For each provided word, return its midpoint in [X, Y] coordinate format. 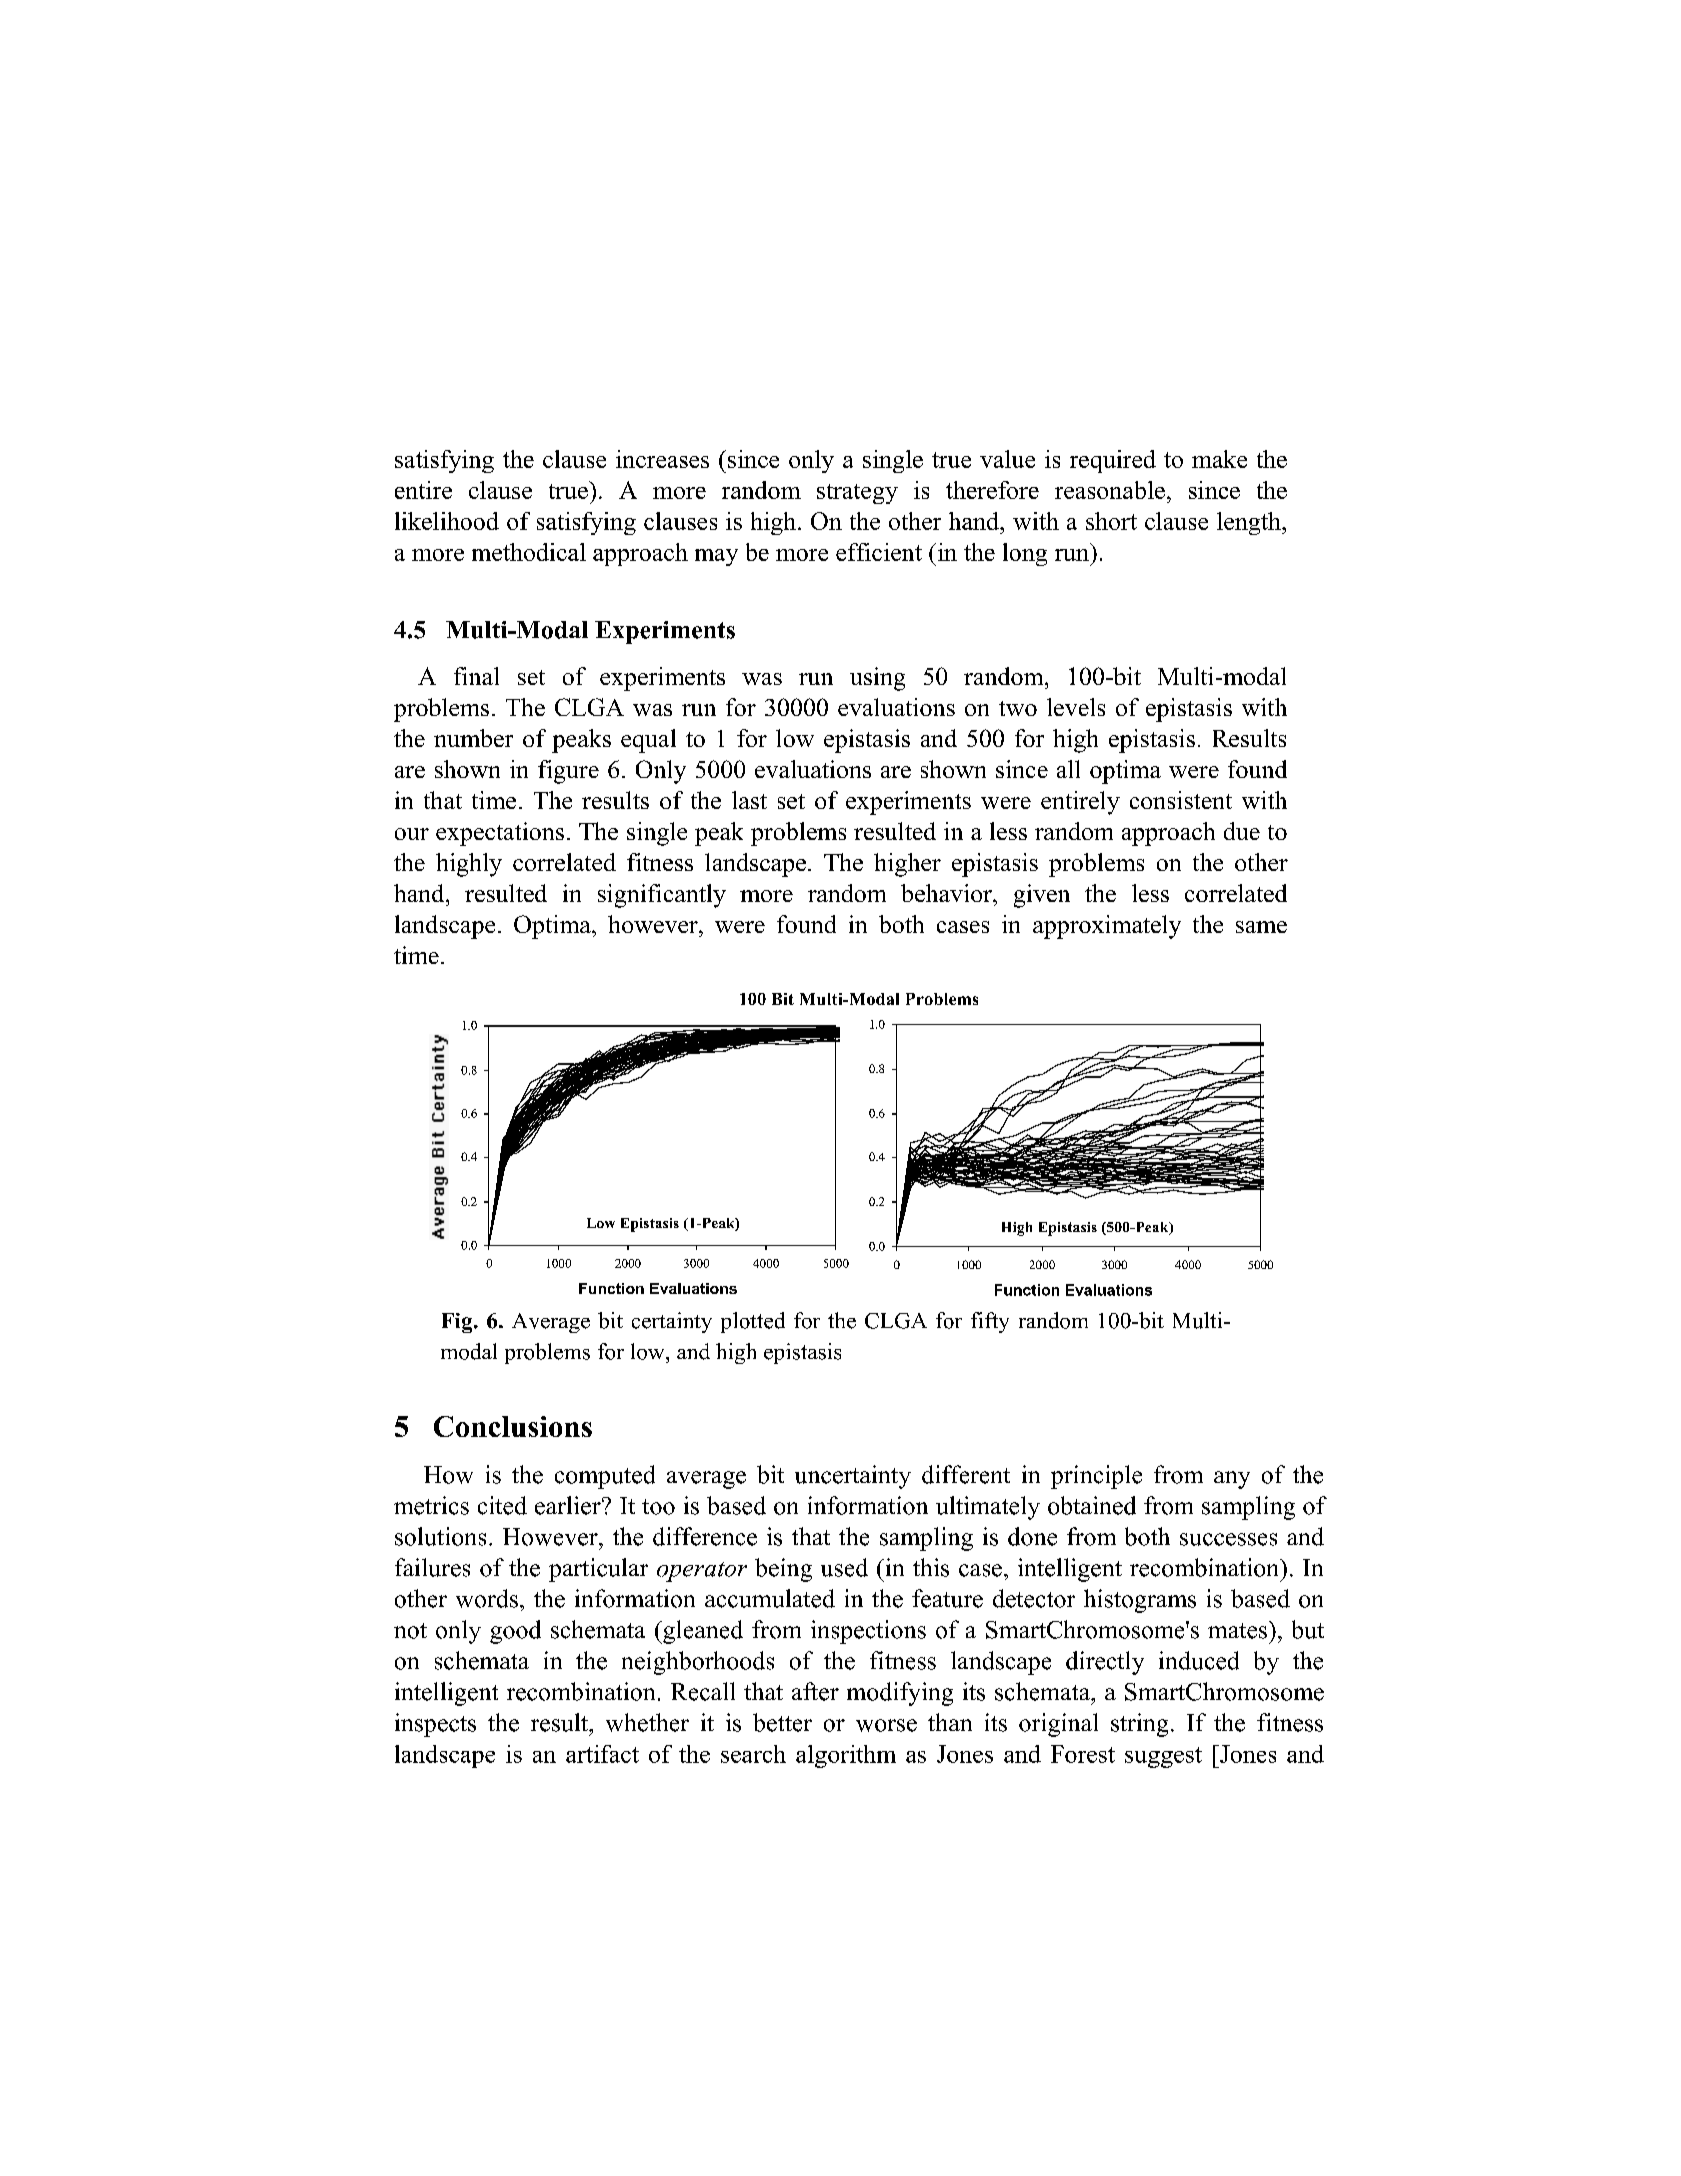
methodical [529, 552]
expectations [500, 834]
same [1261, 927]
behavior [947, 893]
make [1219, 459]
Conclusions [513, 1426]
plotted [753, 1322]
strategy [857, 494]
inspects [435, 1725]
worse [886, 1725]
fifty [990, 1322]
